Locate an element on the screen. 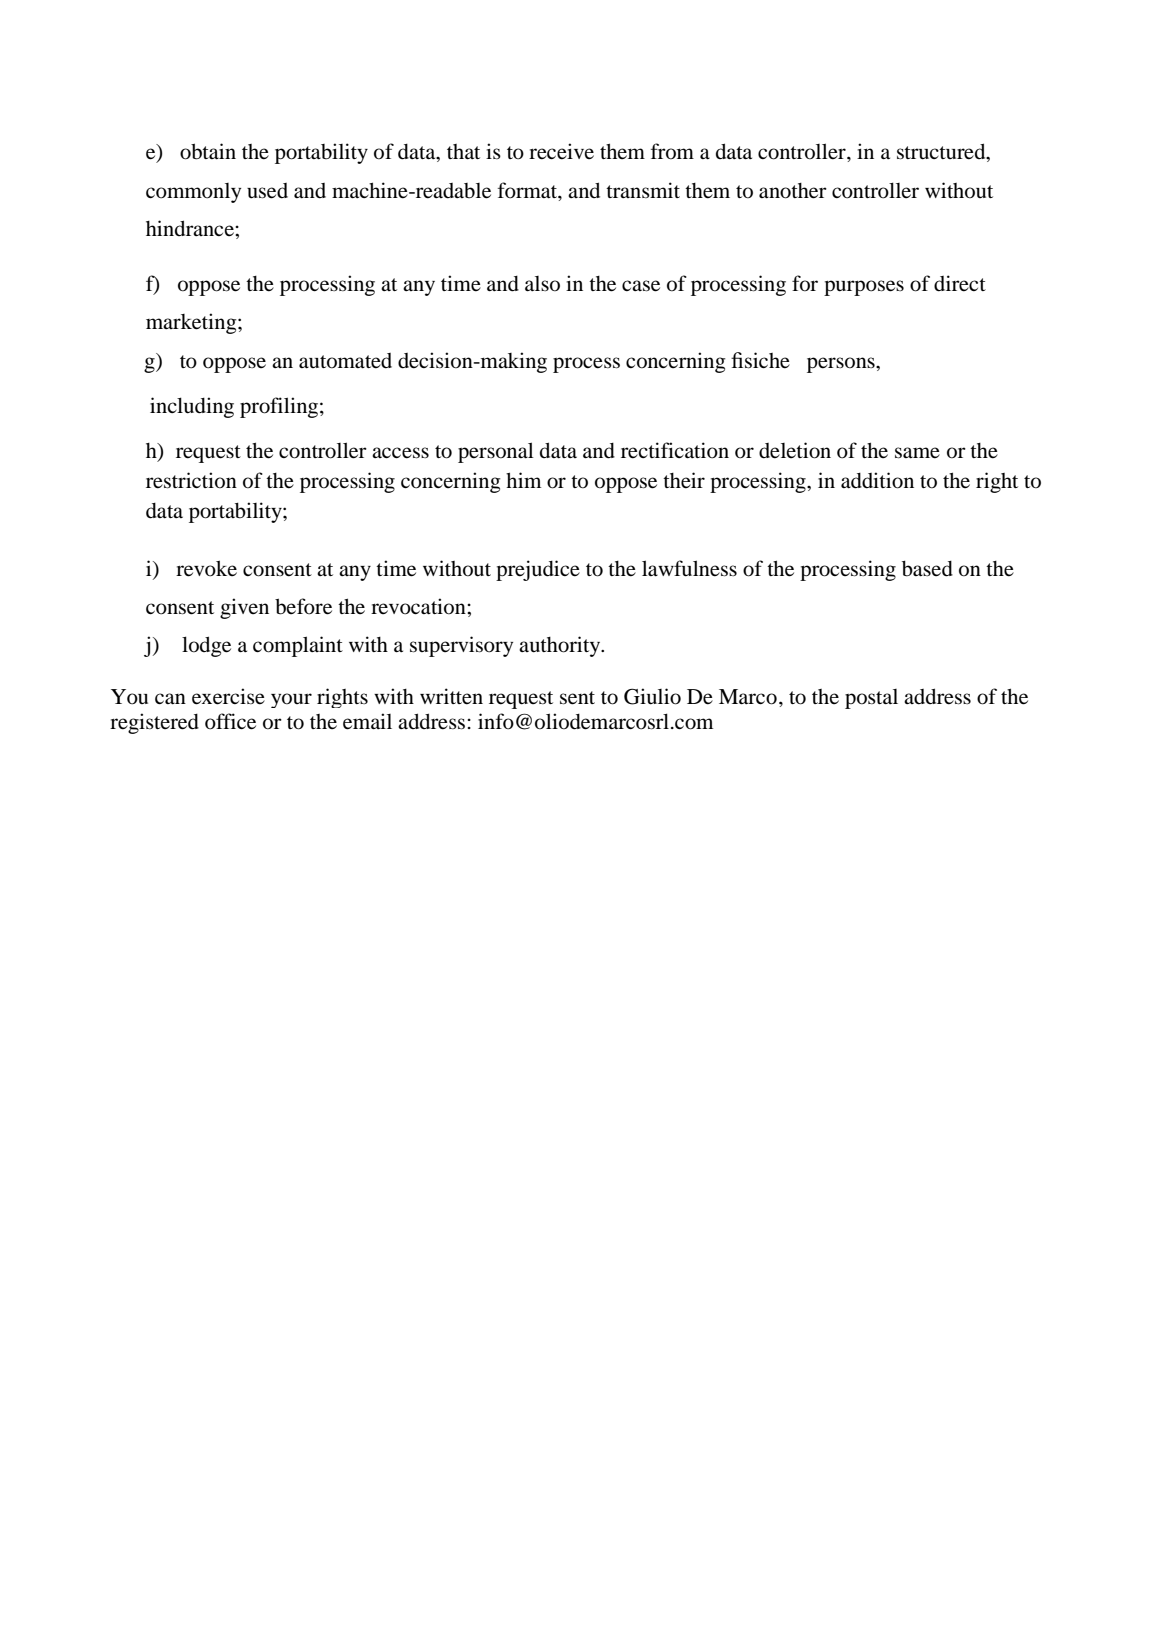 Image resolution: width=1162 pixels, height=1644 pixels. personal is located at coordinates (496, 452).
